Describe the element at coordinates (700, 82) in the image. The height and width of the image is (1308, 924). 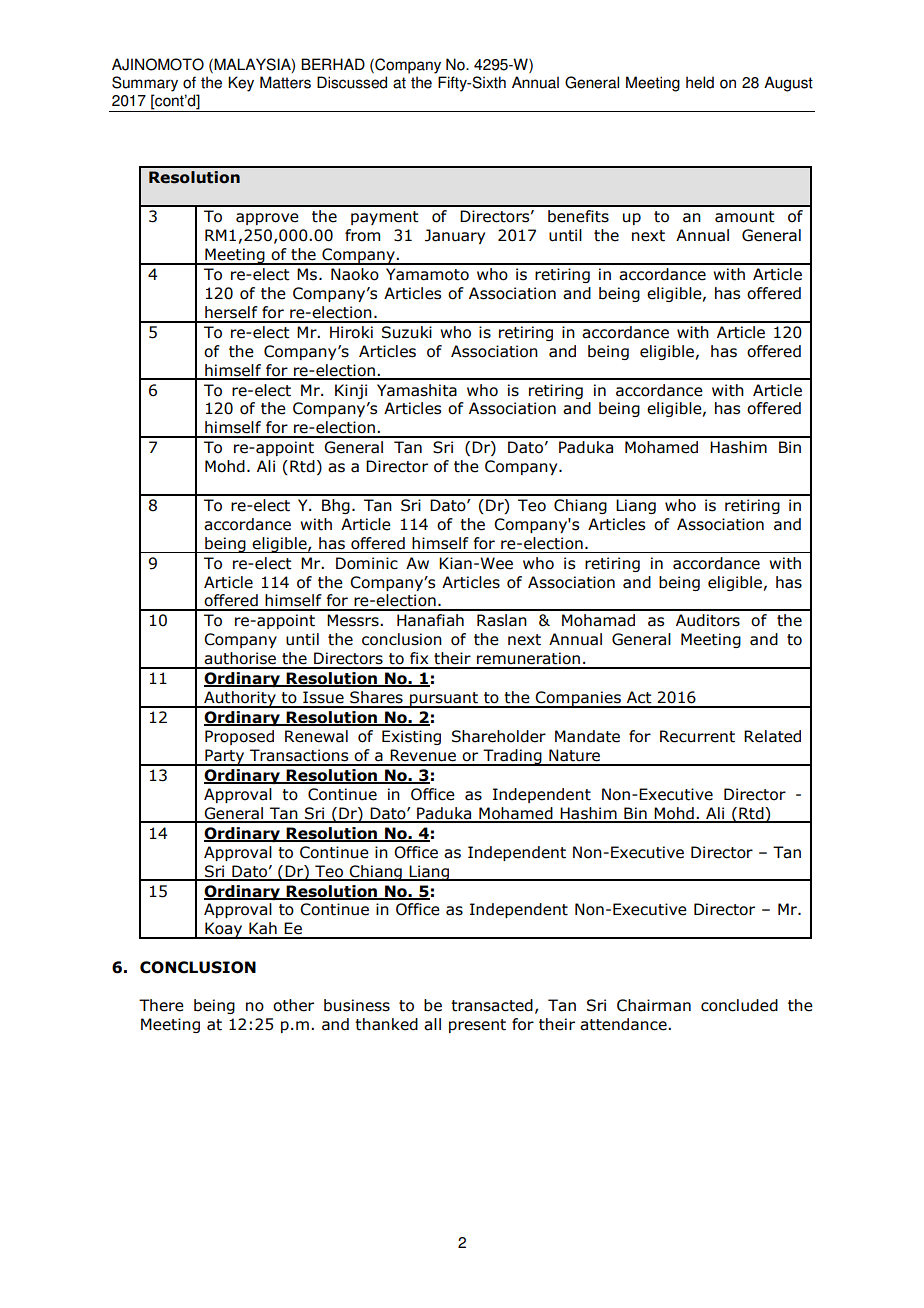
I see `held` at that location.
